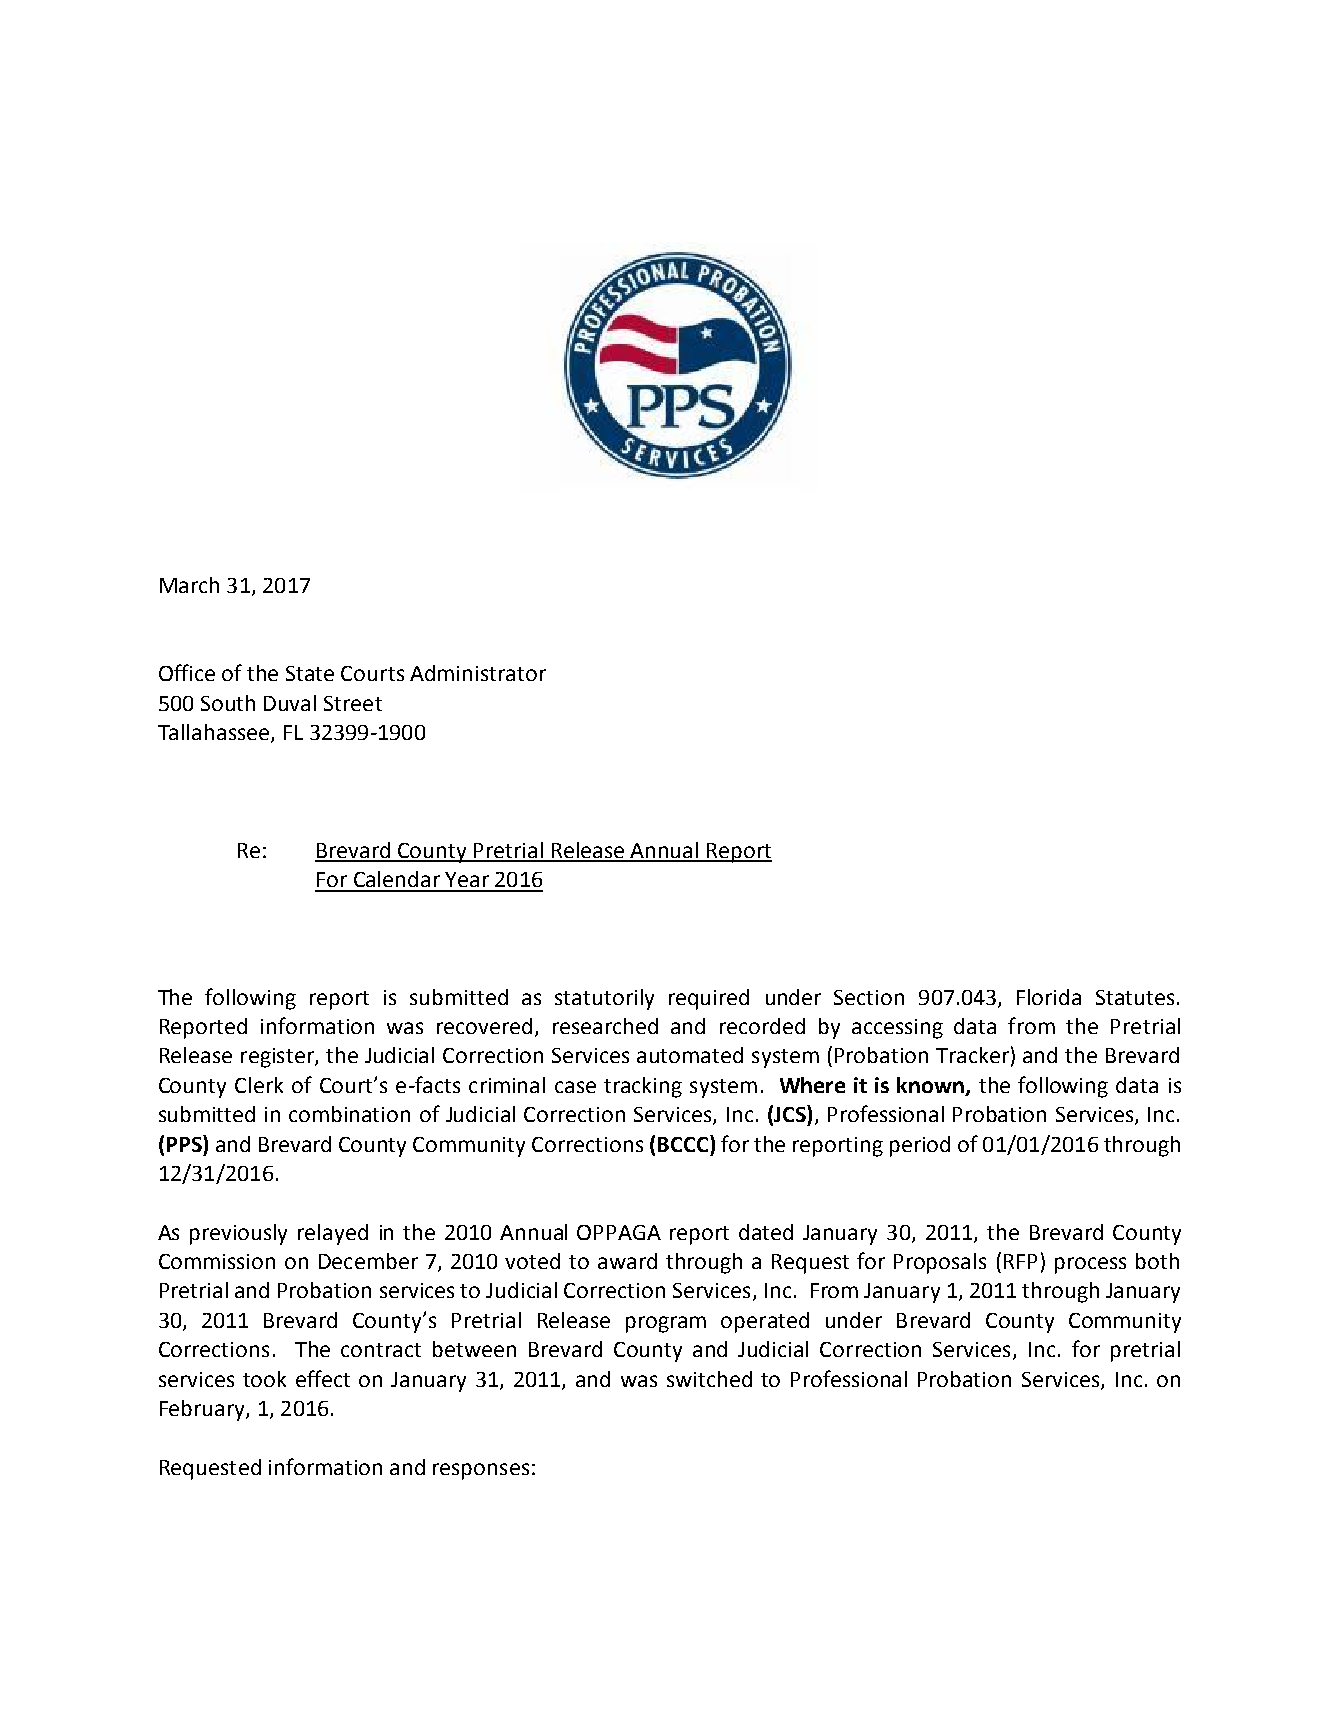  Describe the element at coordinates (189, 585) in the screenshot. I see `March` at that location.
